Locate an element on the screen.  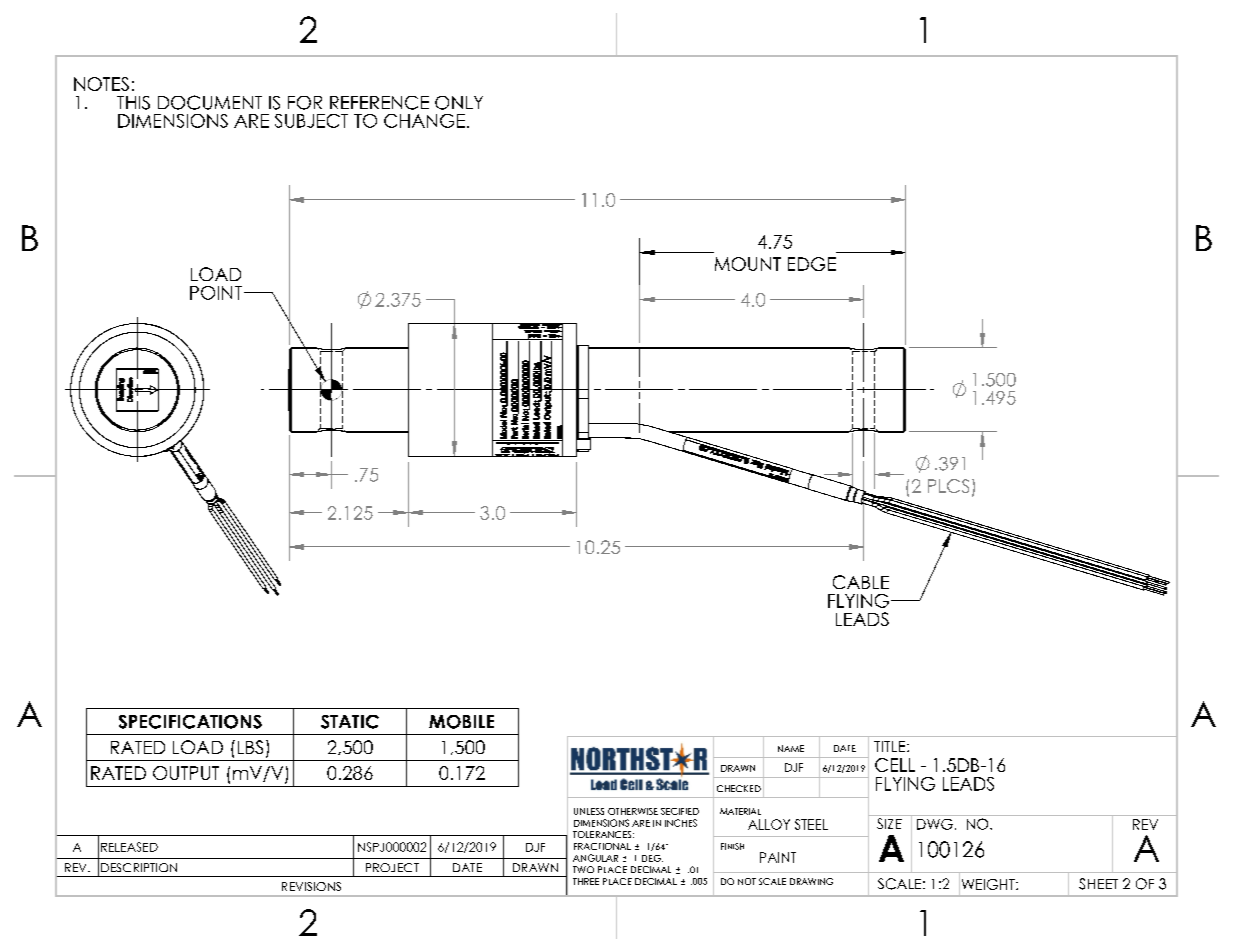
MATERIAL is located at coordinates (740, 811).
